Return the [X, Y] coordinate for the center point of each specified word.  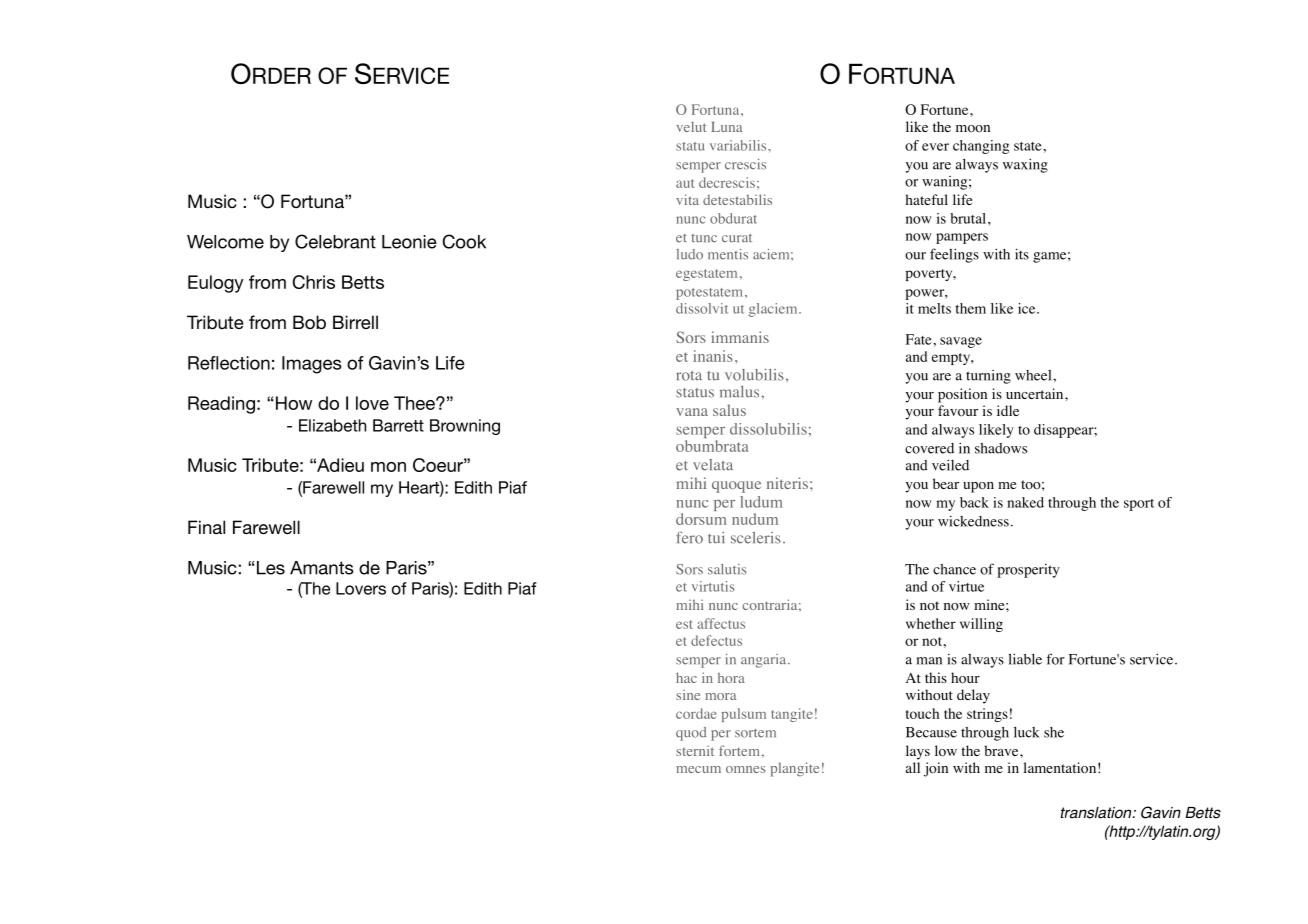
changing [981, 147]
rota [689, 376]
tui [716, 538]
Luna [726, 127]
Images [312, 365]
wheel [1034, 375]
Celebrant [335, 241]
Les [269, 568]
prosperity [1028, 571]
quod [691, 734]
